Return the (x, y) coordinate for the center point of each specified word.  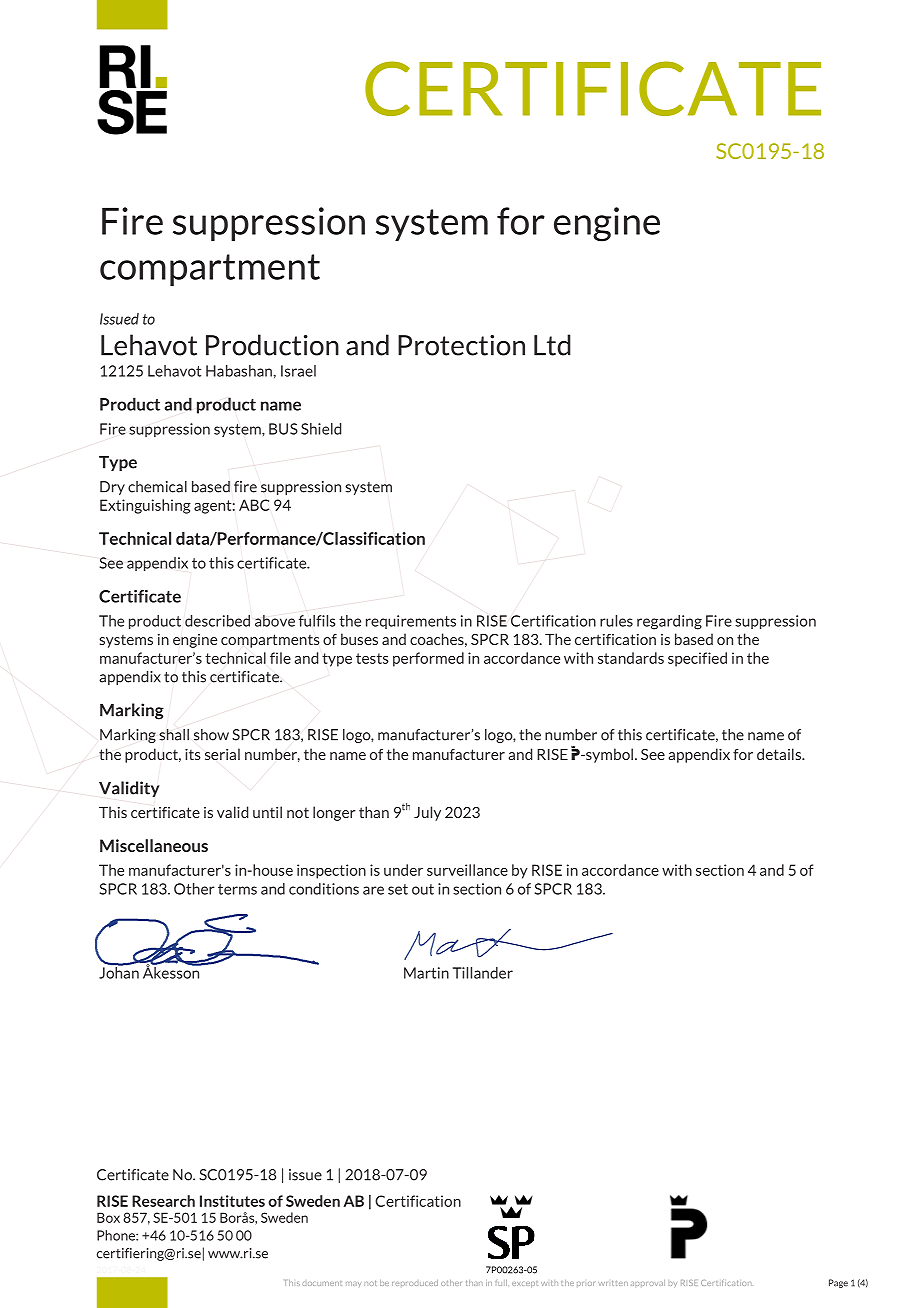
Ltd (552, 345)
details (780, 754)
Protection (461, 345)
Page (838, 1283)
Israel (298, 371)
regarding (669, 622)
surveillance (467, 870)
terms (237, 889)
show (211, 735)
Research (163, 1201)
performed (428, 659)
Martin (426, 973)
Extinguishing (145, 506)
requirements (411, 622)
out (423, 889)
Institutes (232, 1201)
